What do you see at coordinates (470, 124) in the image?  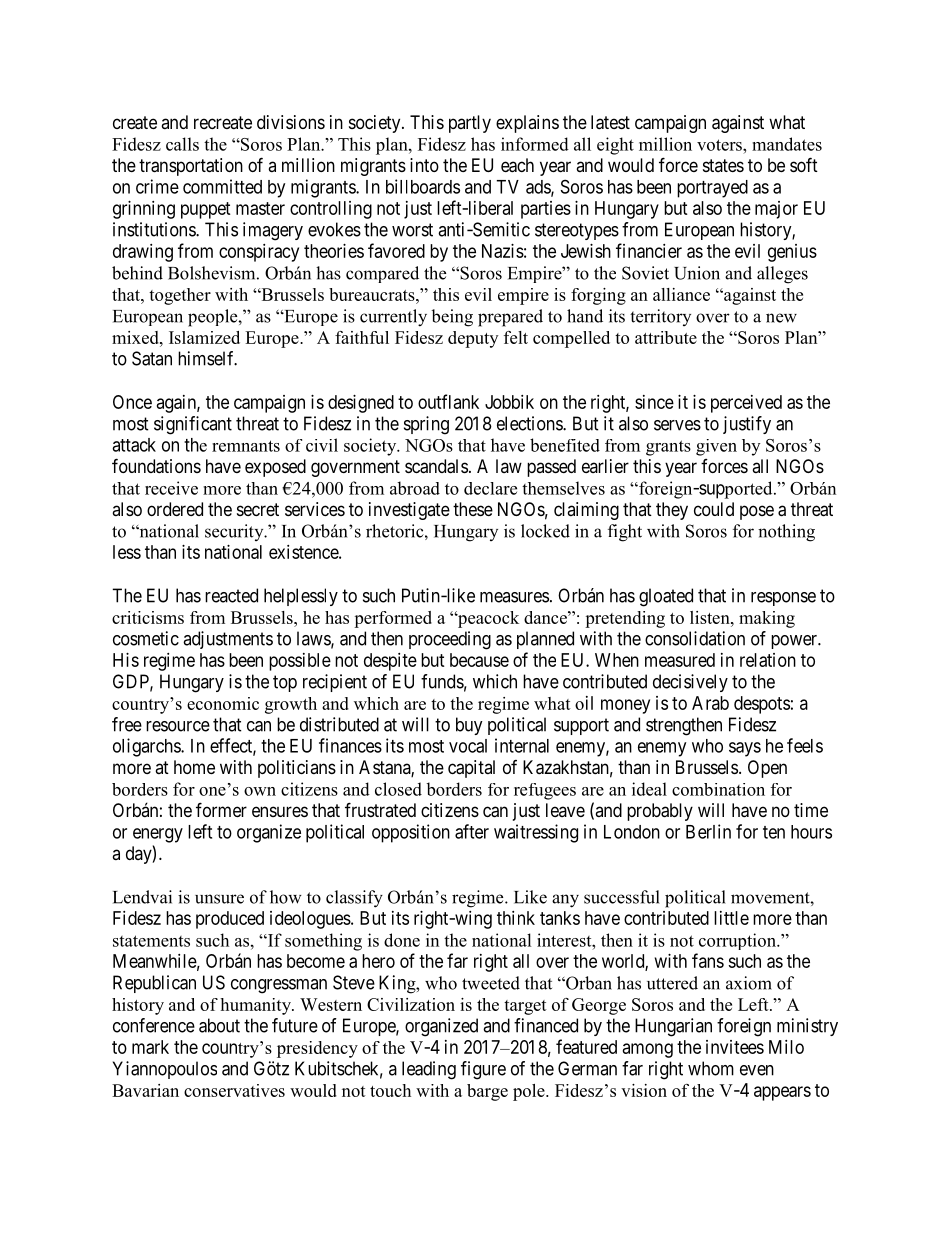 I see `partly` at bounding box center [470, 124].
